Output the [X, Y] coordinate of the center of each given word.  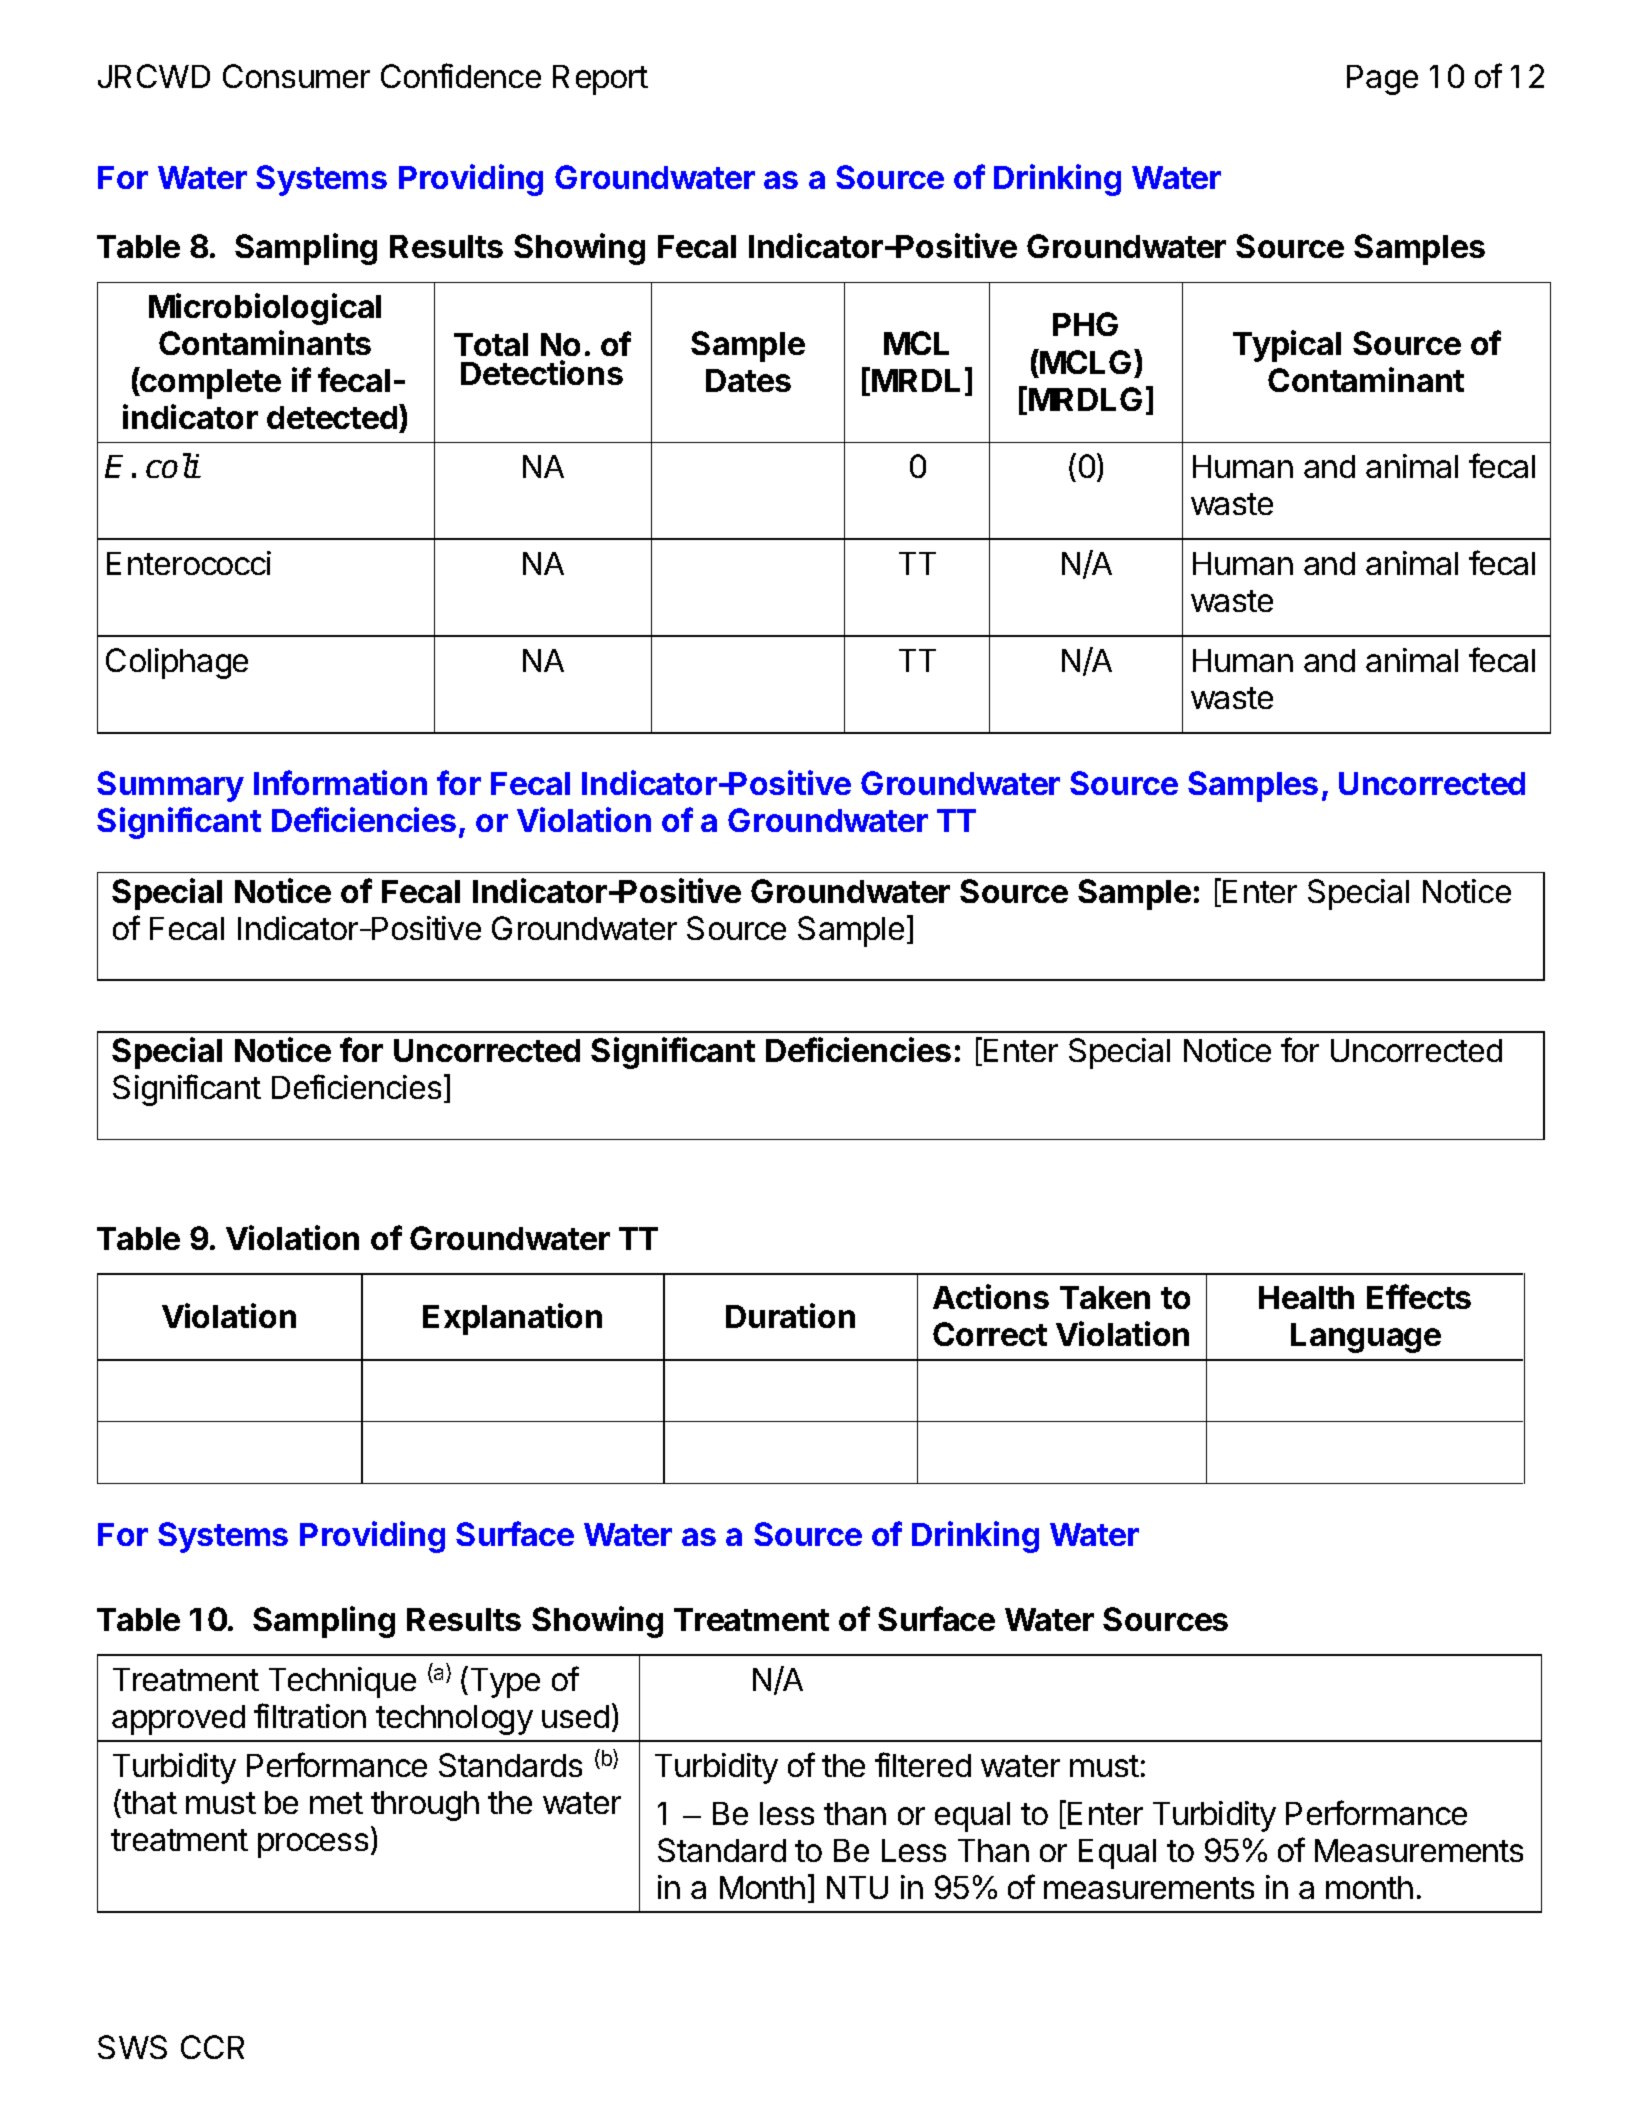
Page [1382, 80]
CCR [212, 2047]
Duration [790, 1315]
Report [600, 80]
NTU [857, 1887]
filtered [923, 1764]
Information [340, 782]
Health [1306, 1297]
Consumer [296, 76]
